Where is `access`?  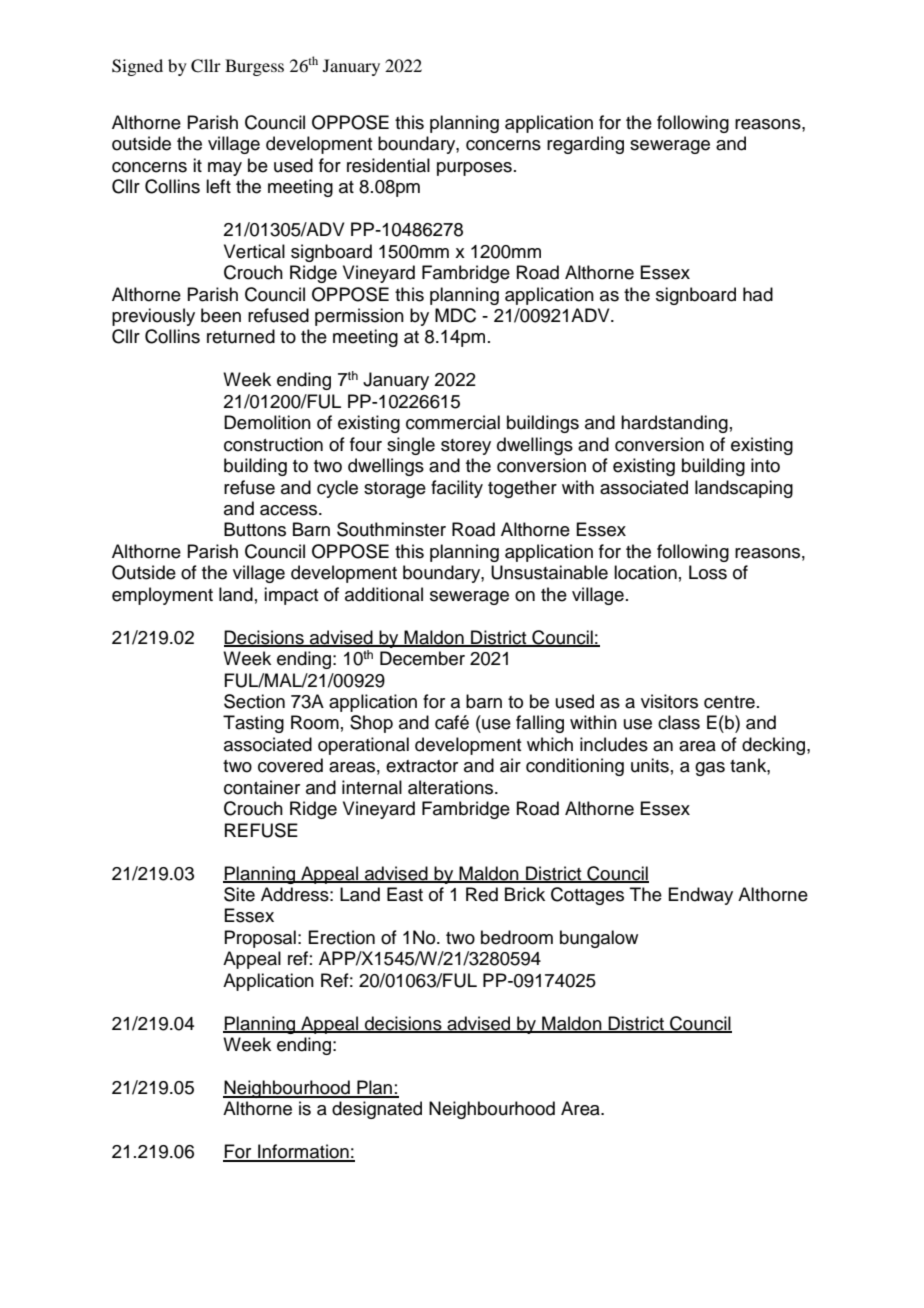
access is located at coordinates (290, 510).
